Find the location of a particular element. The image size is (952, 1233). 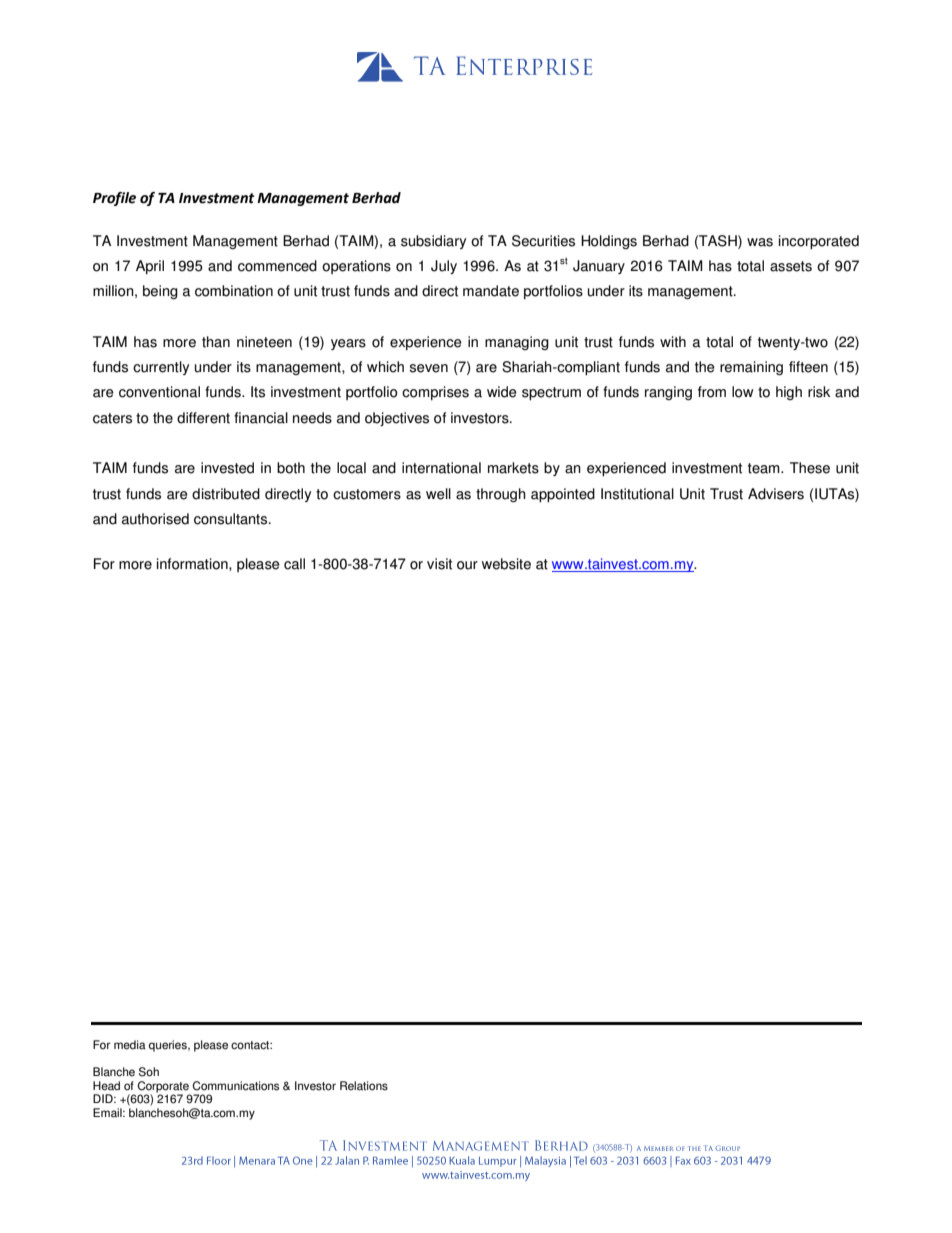

our is located at coordinates (467, 565).
